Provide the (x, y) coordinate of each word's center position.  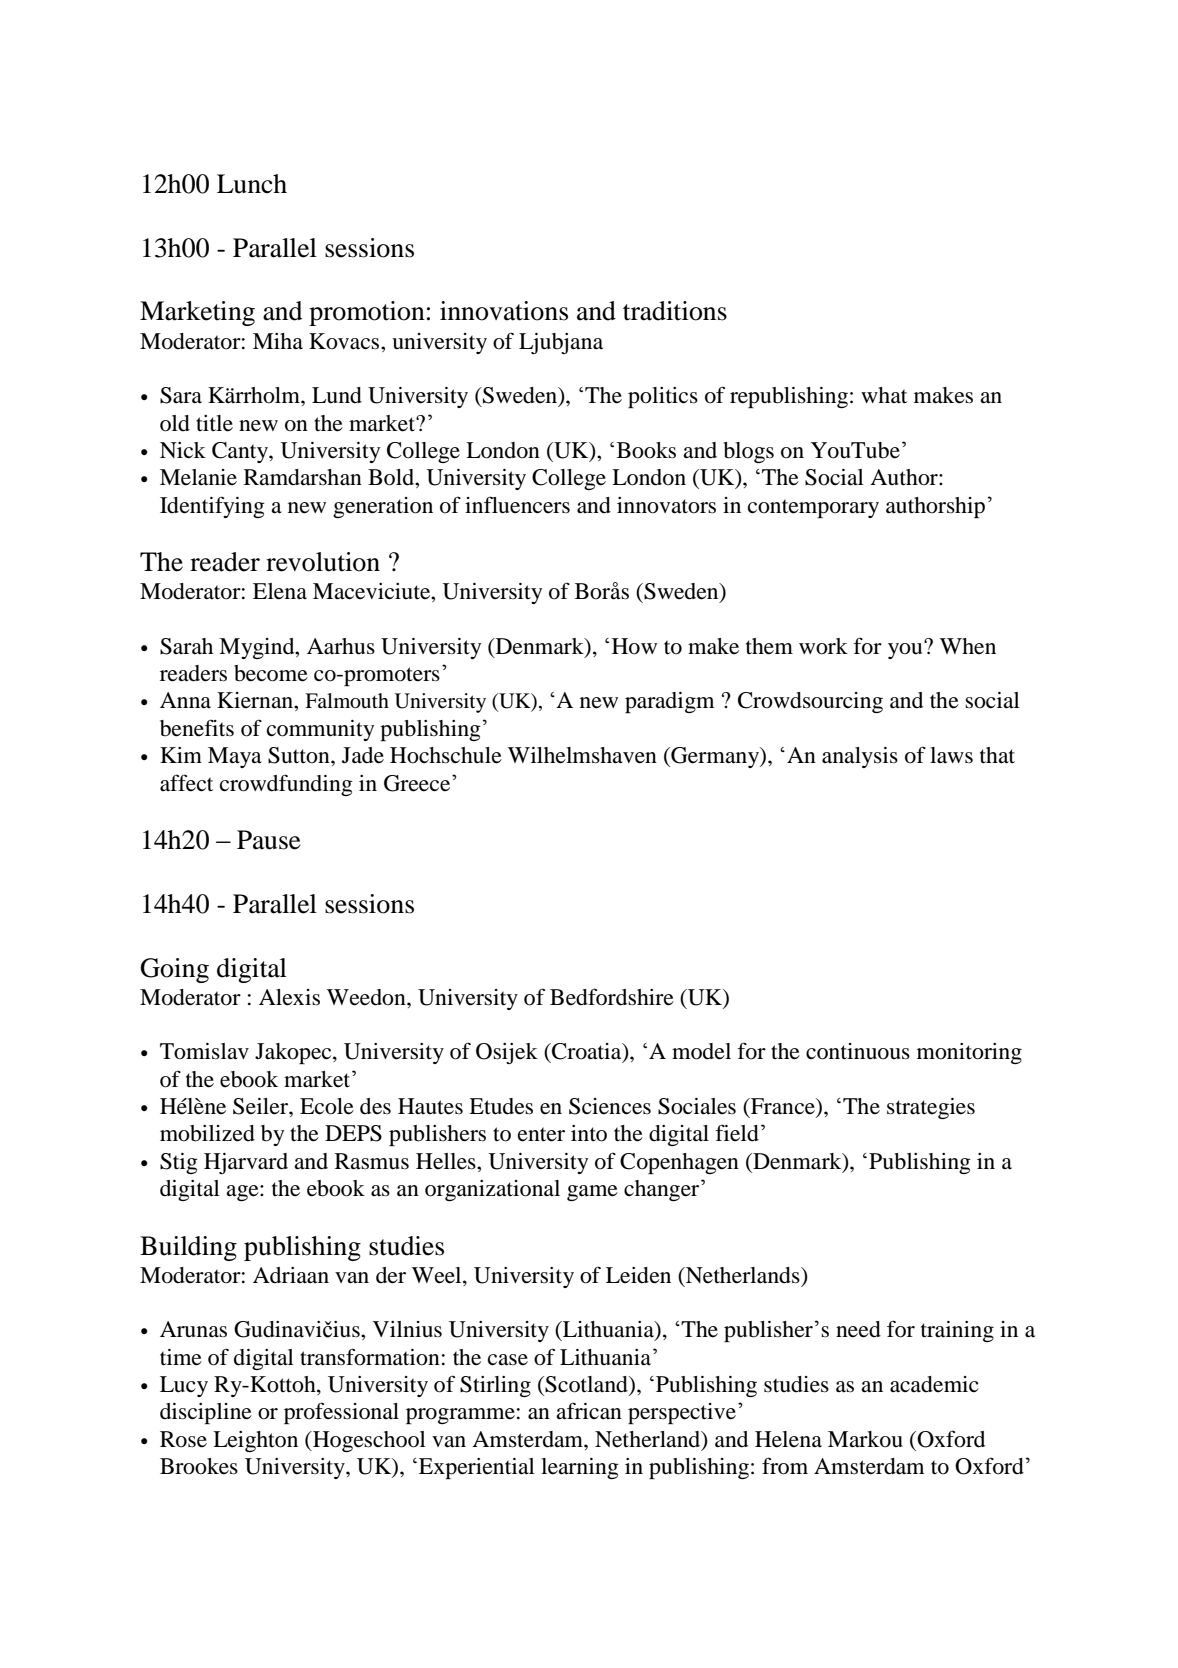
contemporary (813, 508)
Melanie (198, 477)
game (592, 1193)
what (884, 395)
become (271, 673)
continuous (858, 1051)
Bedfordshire (612, 997)
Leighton (255, 1441)
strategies (931, 1108)
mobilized (207, 1133)
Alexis (289, 997)
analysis (860, 757)
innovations (504, 311)
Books (646, 450)
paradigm (669, 702)
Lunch (252, 184)
